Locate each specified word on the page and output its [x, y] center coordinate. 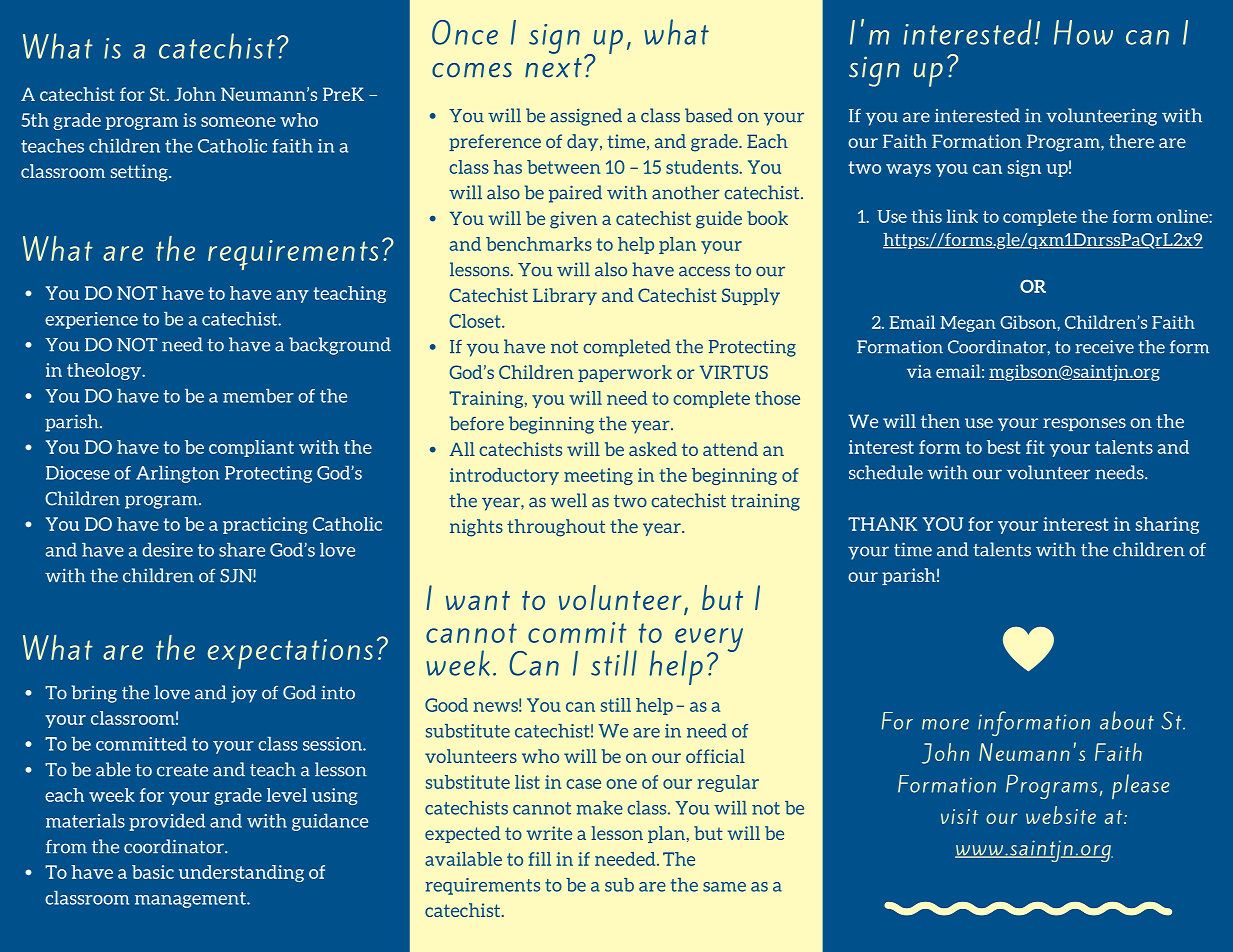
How [1083, 32]
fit [1035, 447]
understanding [241, 873]
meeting [598, 476]
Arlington [178, 474]
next [553, 68]
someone [238, 122]
